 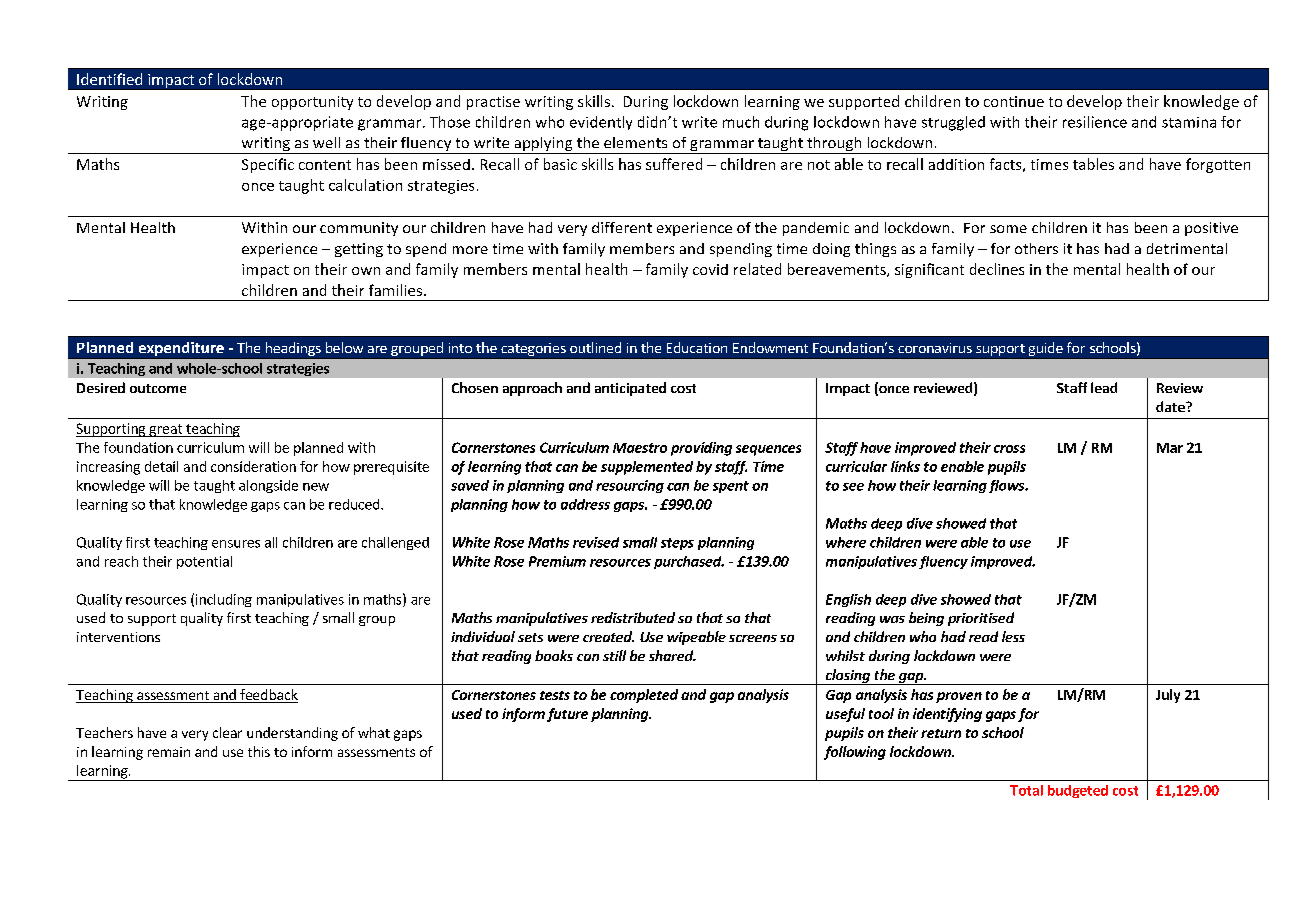 What do you see at coordinates (312, 103) in the screenshot?
I see `opportunity` at bounding box center [312, 103].
